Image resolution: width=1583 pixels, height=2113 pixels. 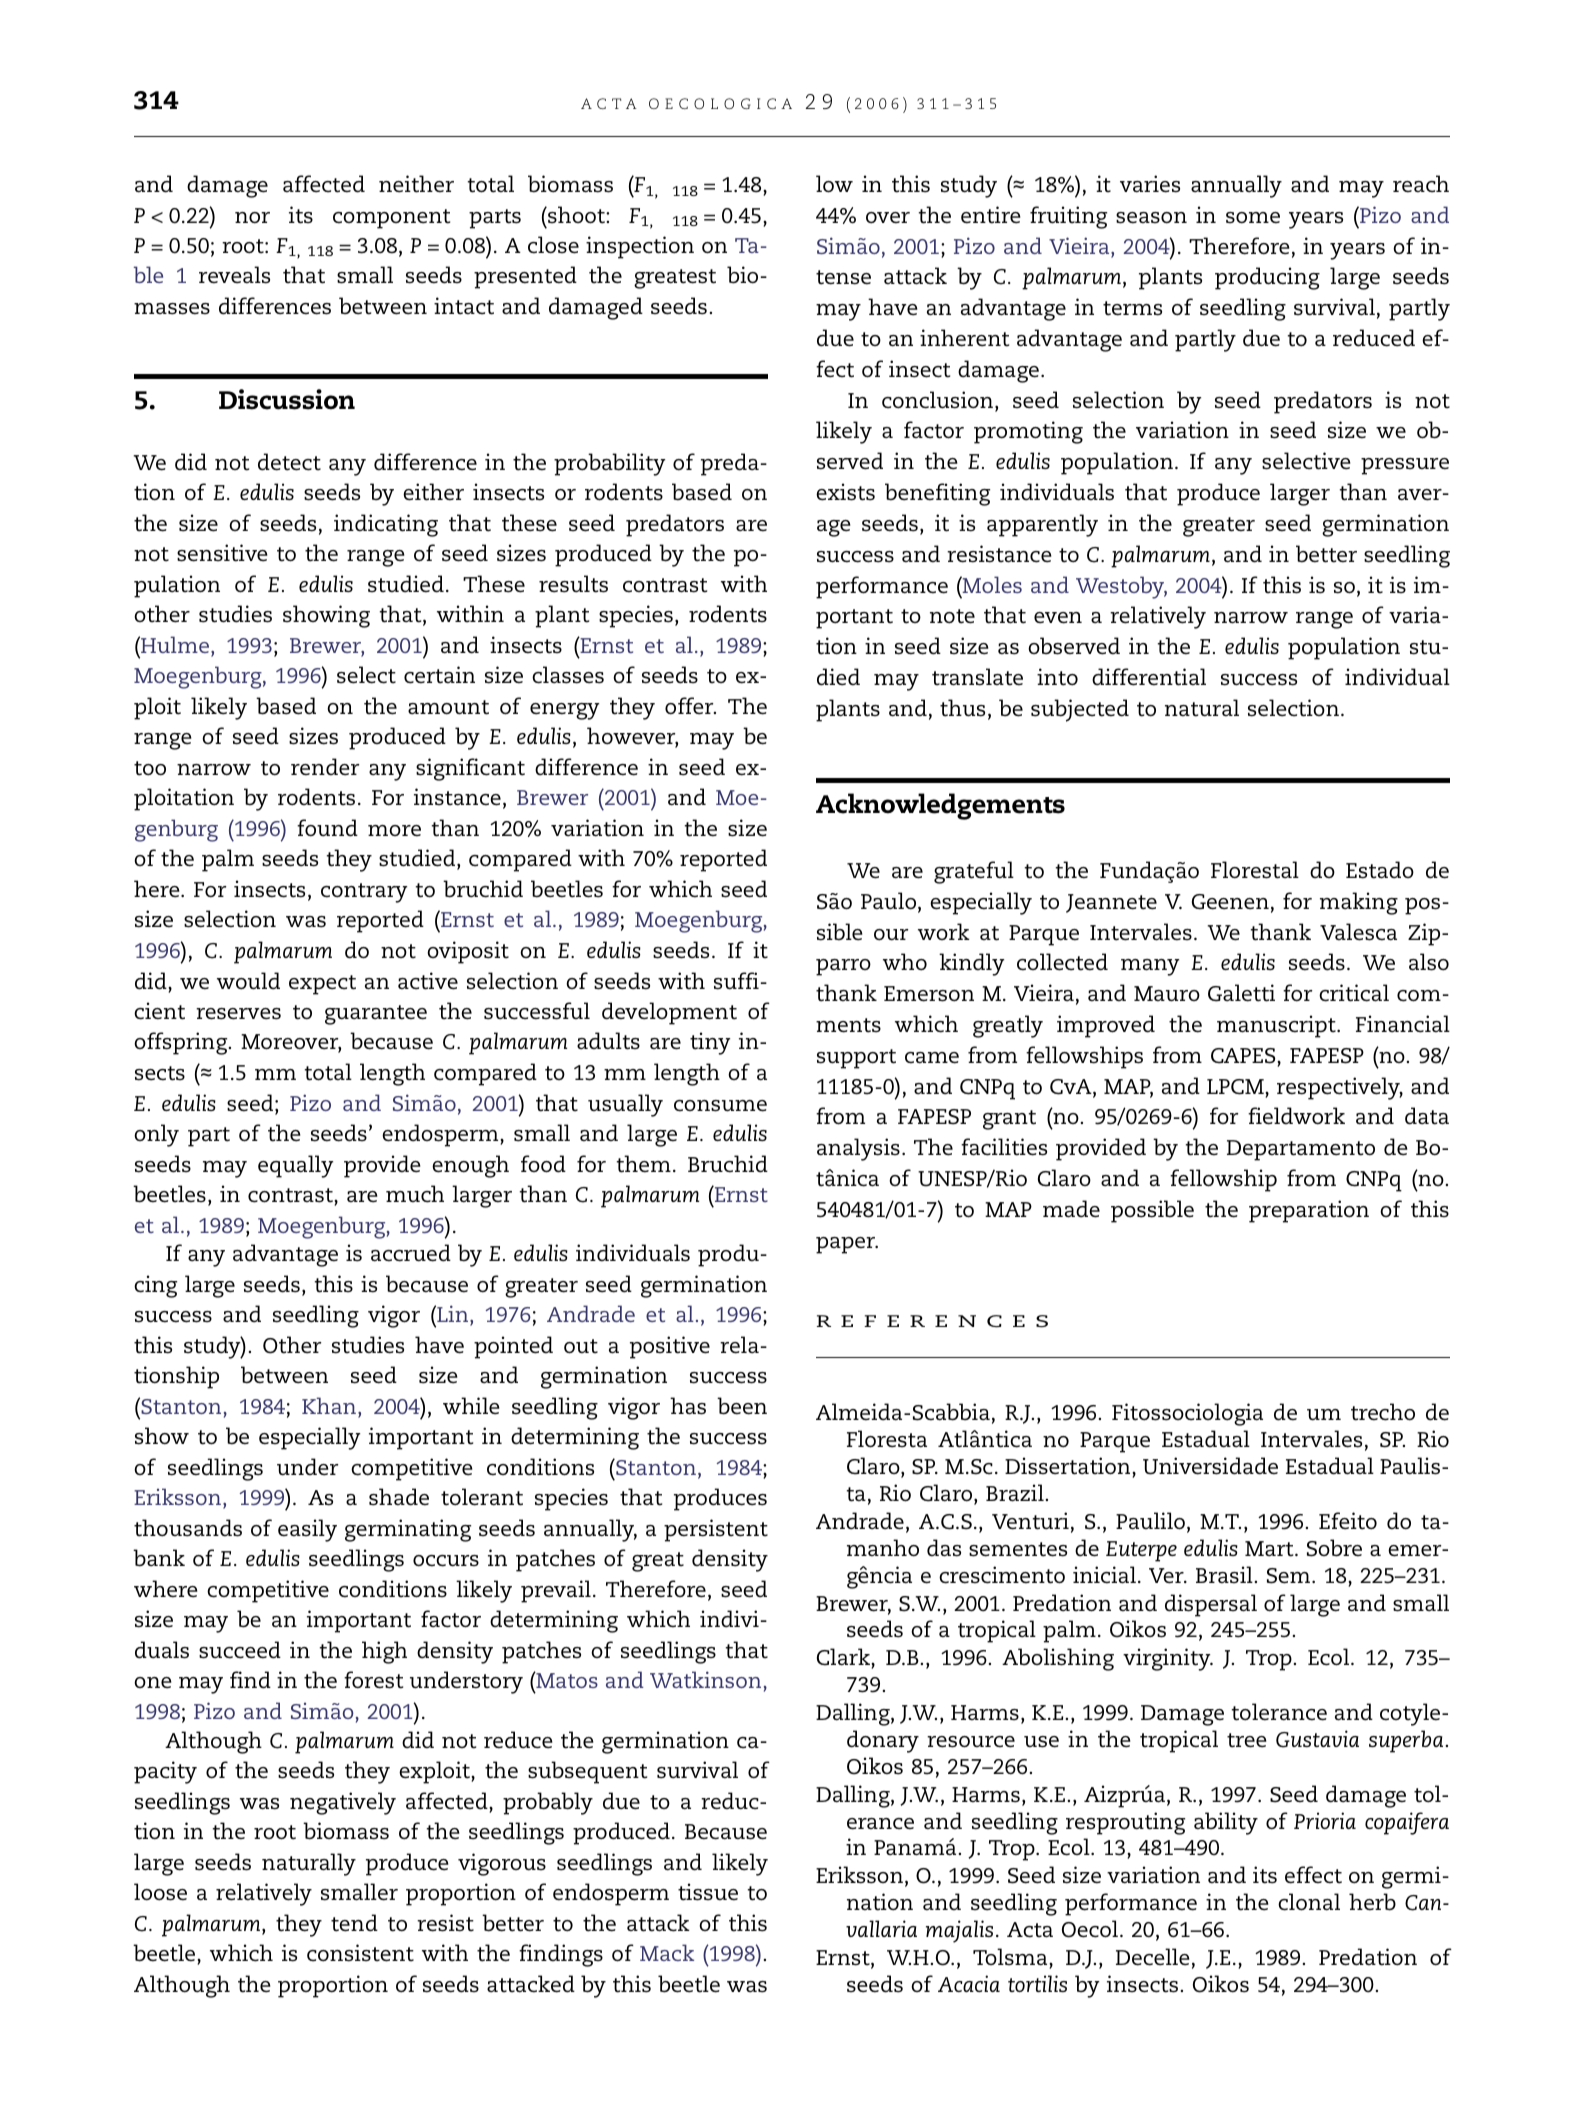 What do you see at coordinates (174, 644) in the screenshot?
I see `Hulme` at bounding box center [174, 644].
